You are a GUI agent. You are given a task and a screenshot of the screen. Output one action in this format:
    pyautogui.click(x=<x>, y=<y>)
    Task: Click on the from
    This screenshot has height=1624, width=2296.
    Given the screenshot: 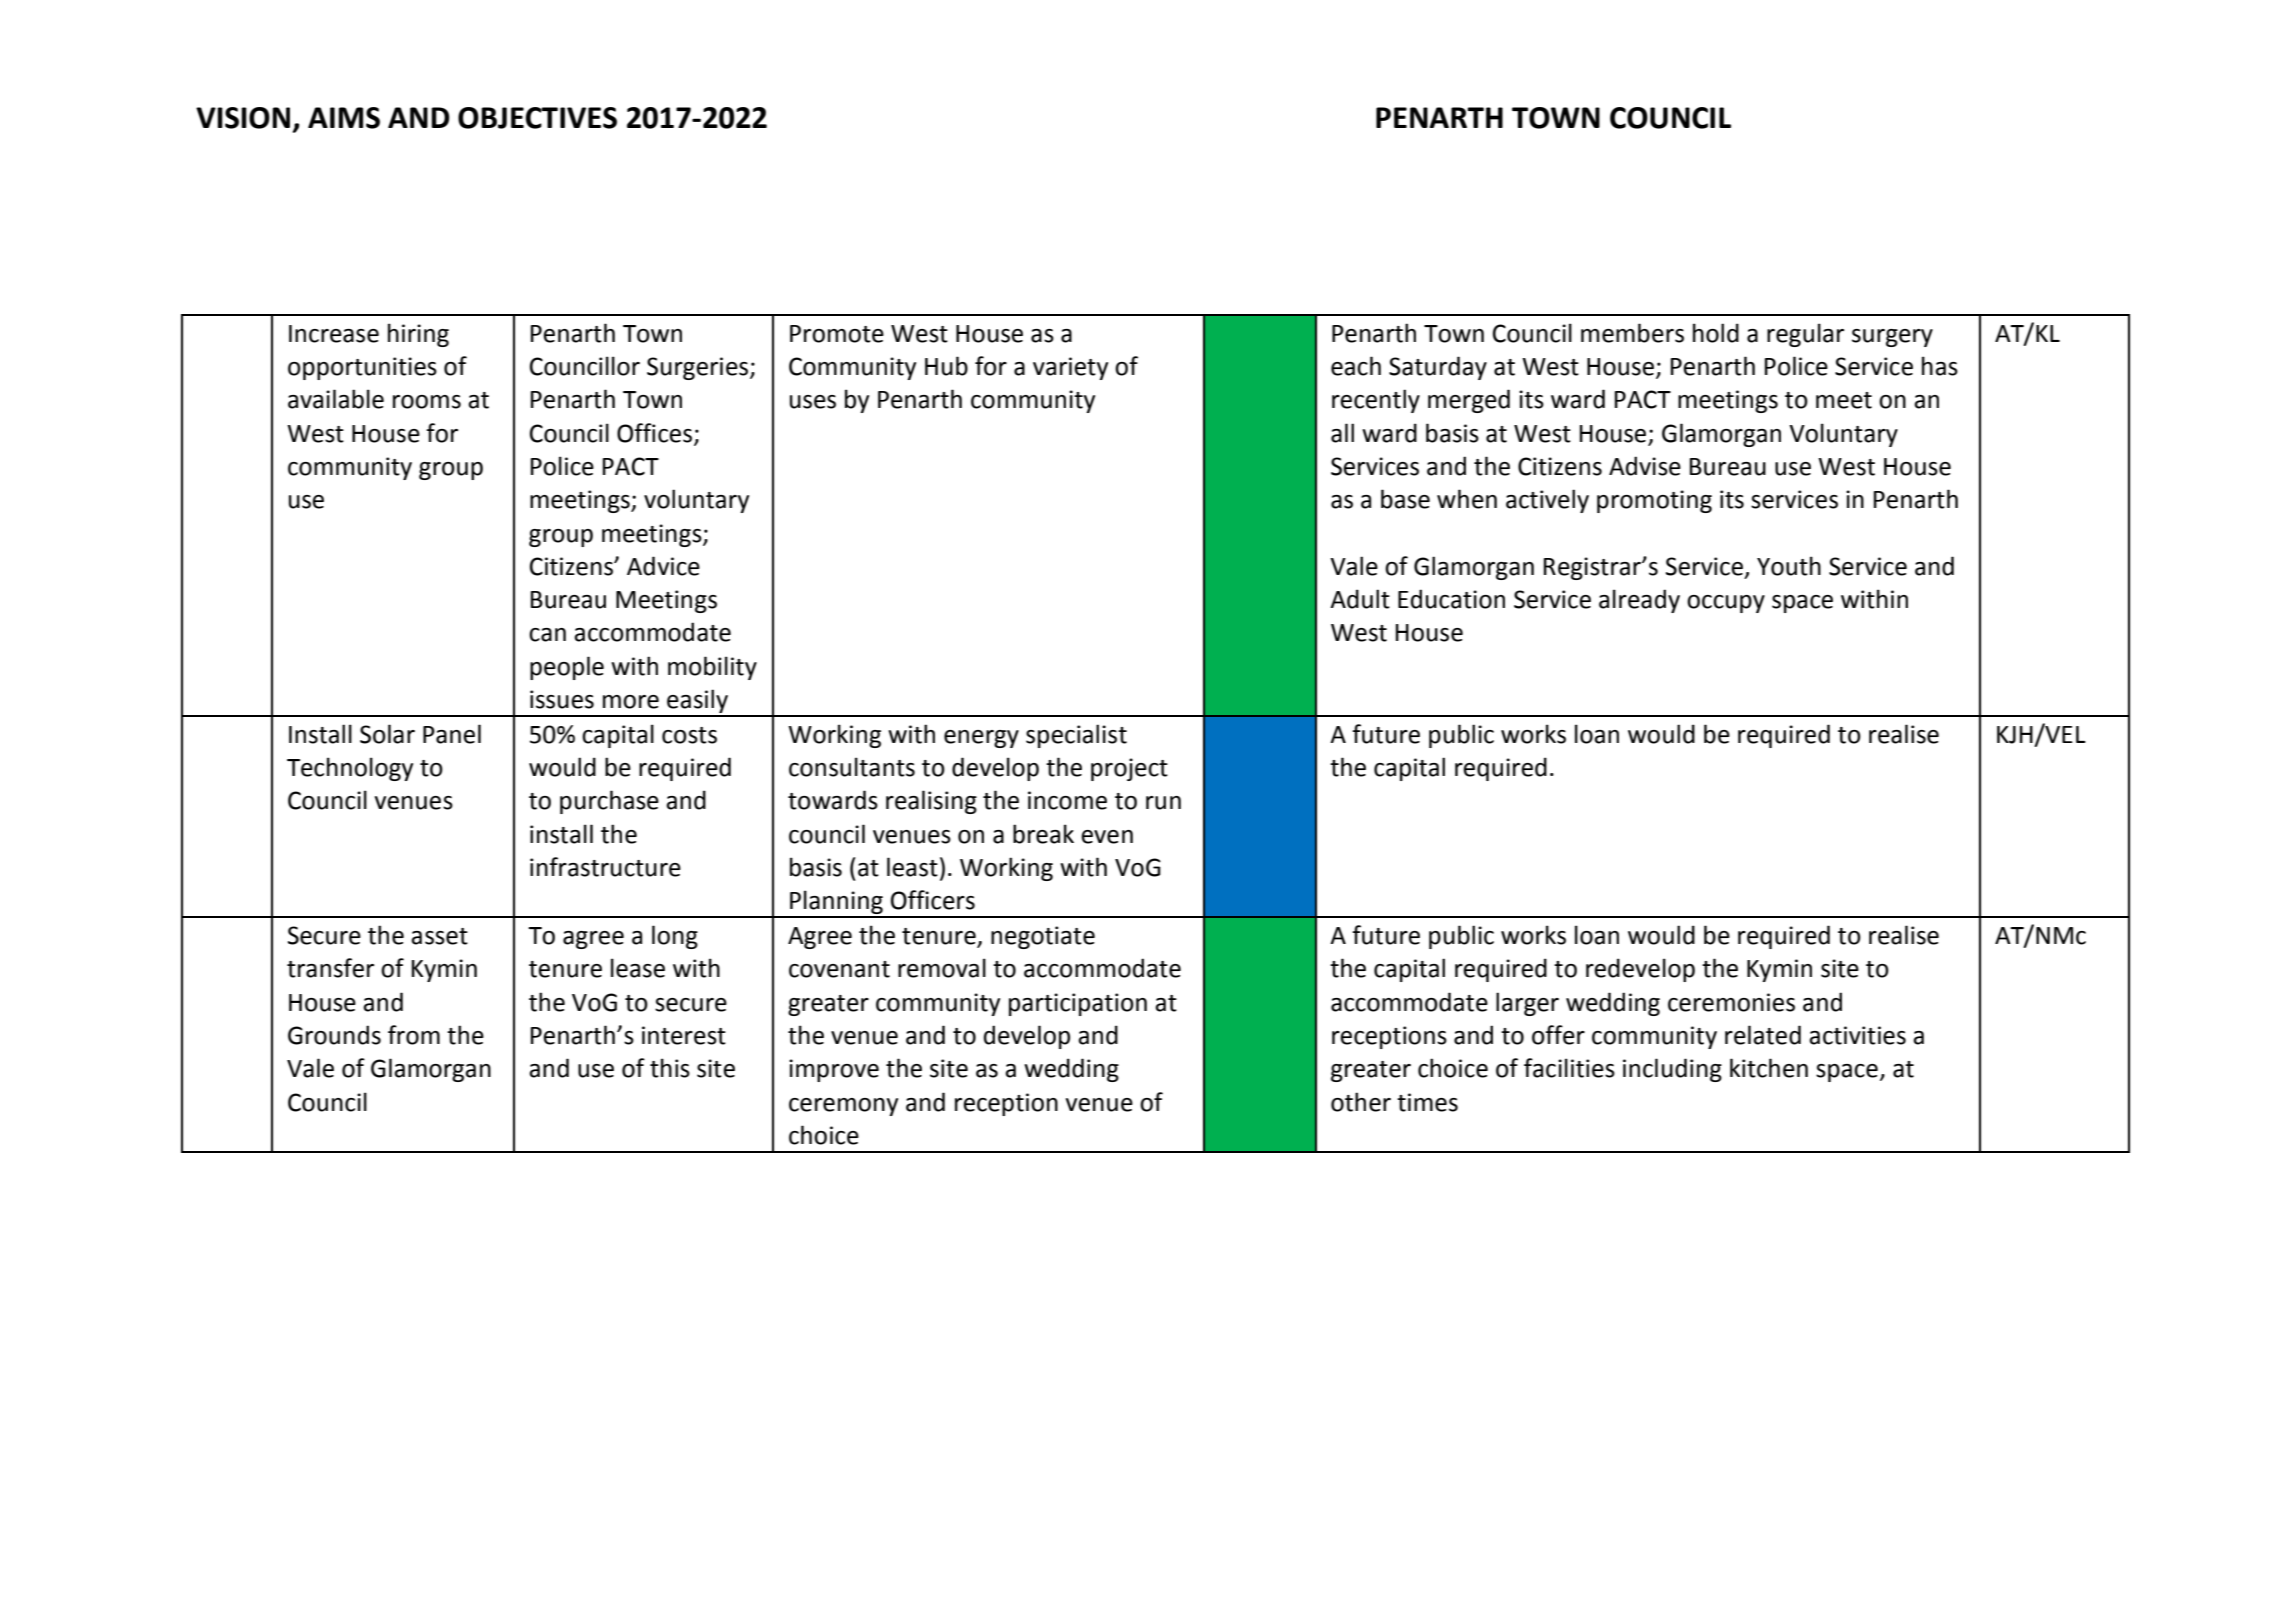 What is the action you would take?
    pyautogui.click(x=414, y=1035)
